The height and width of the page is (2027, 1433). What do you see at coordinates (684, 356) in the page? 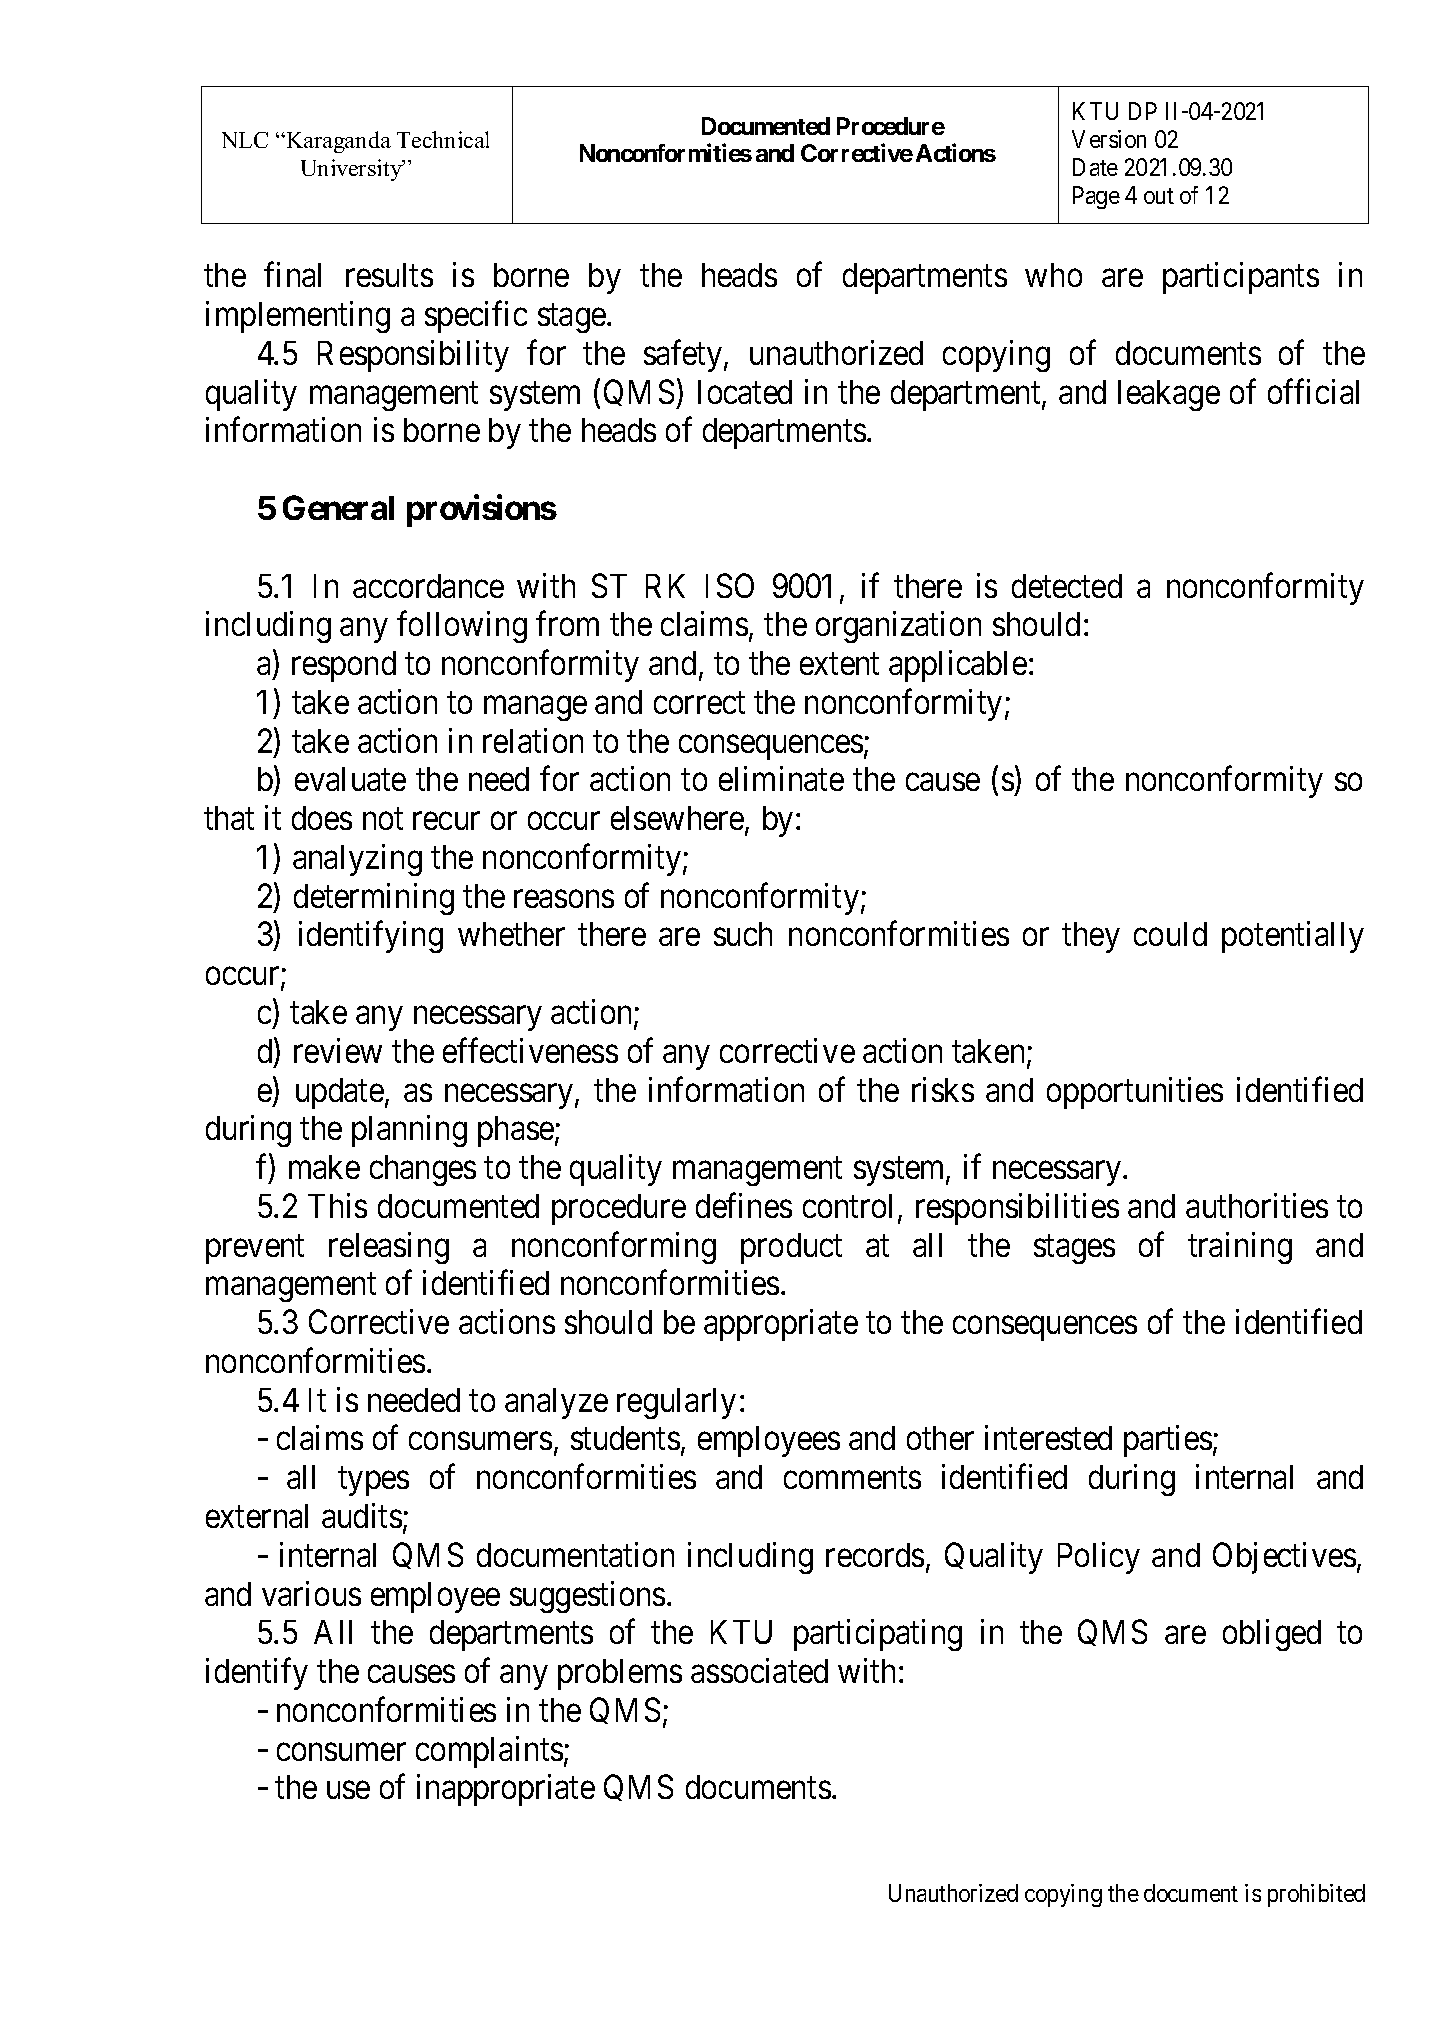
I see `safety` at bounding box center [684, 356].
